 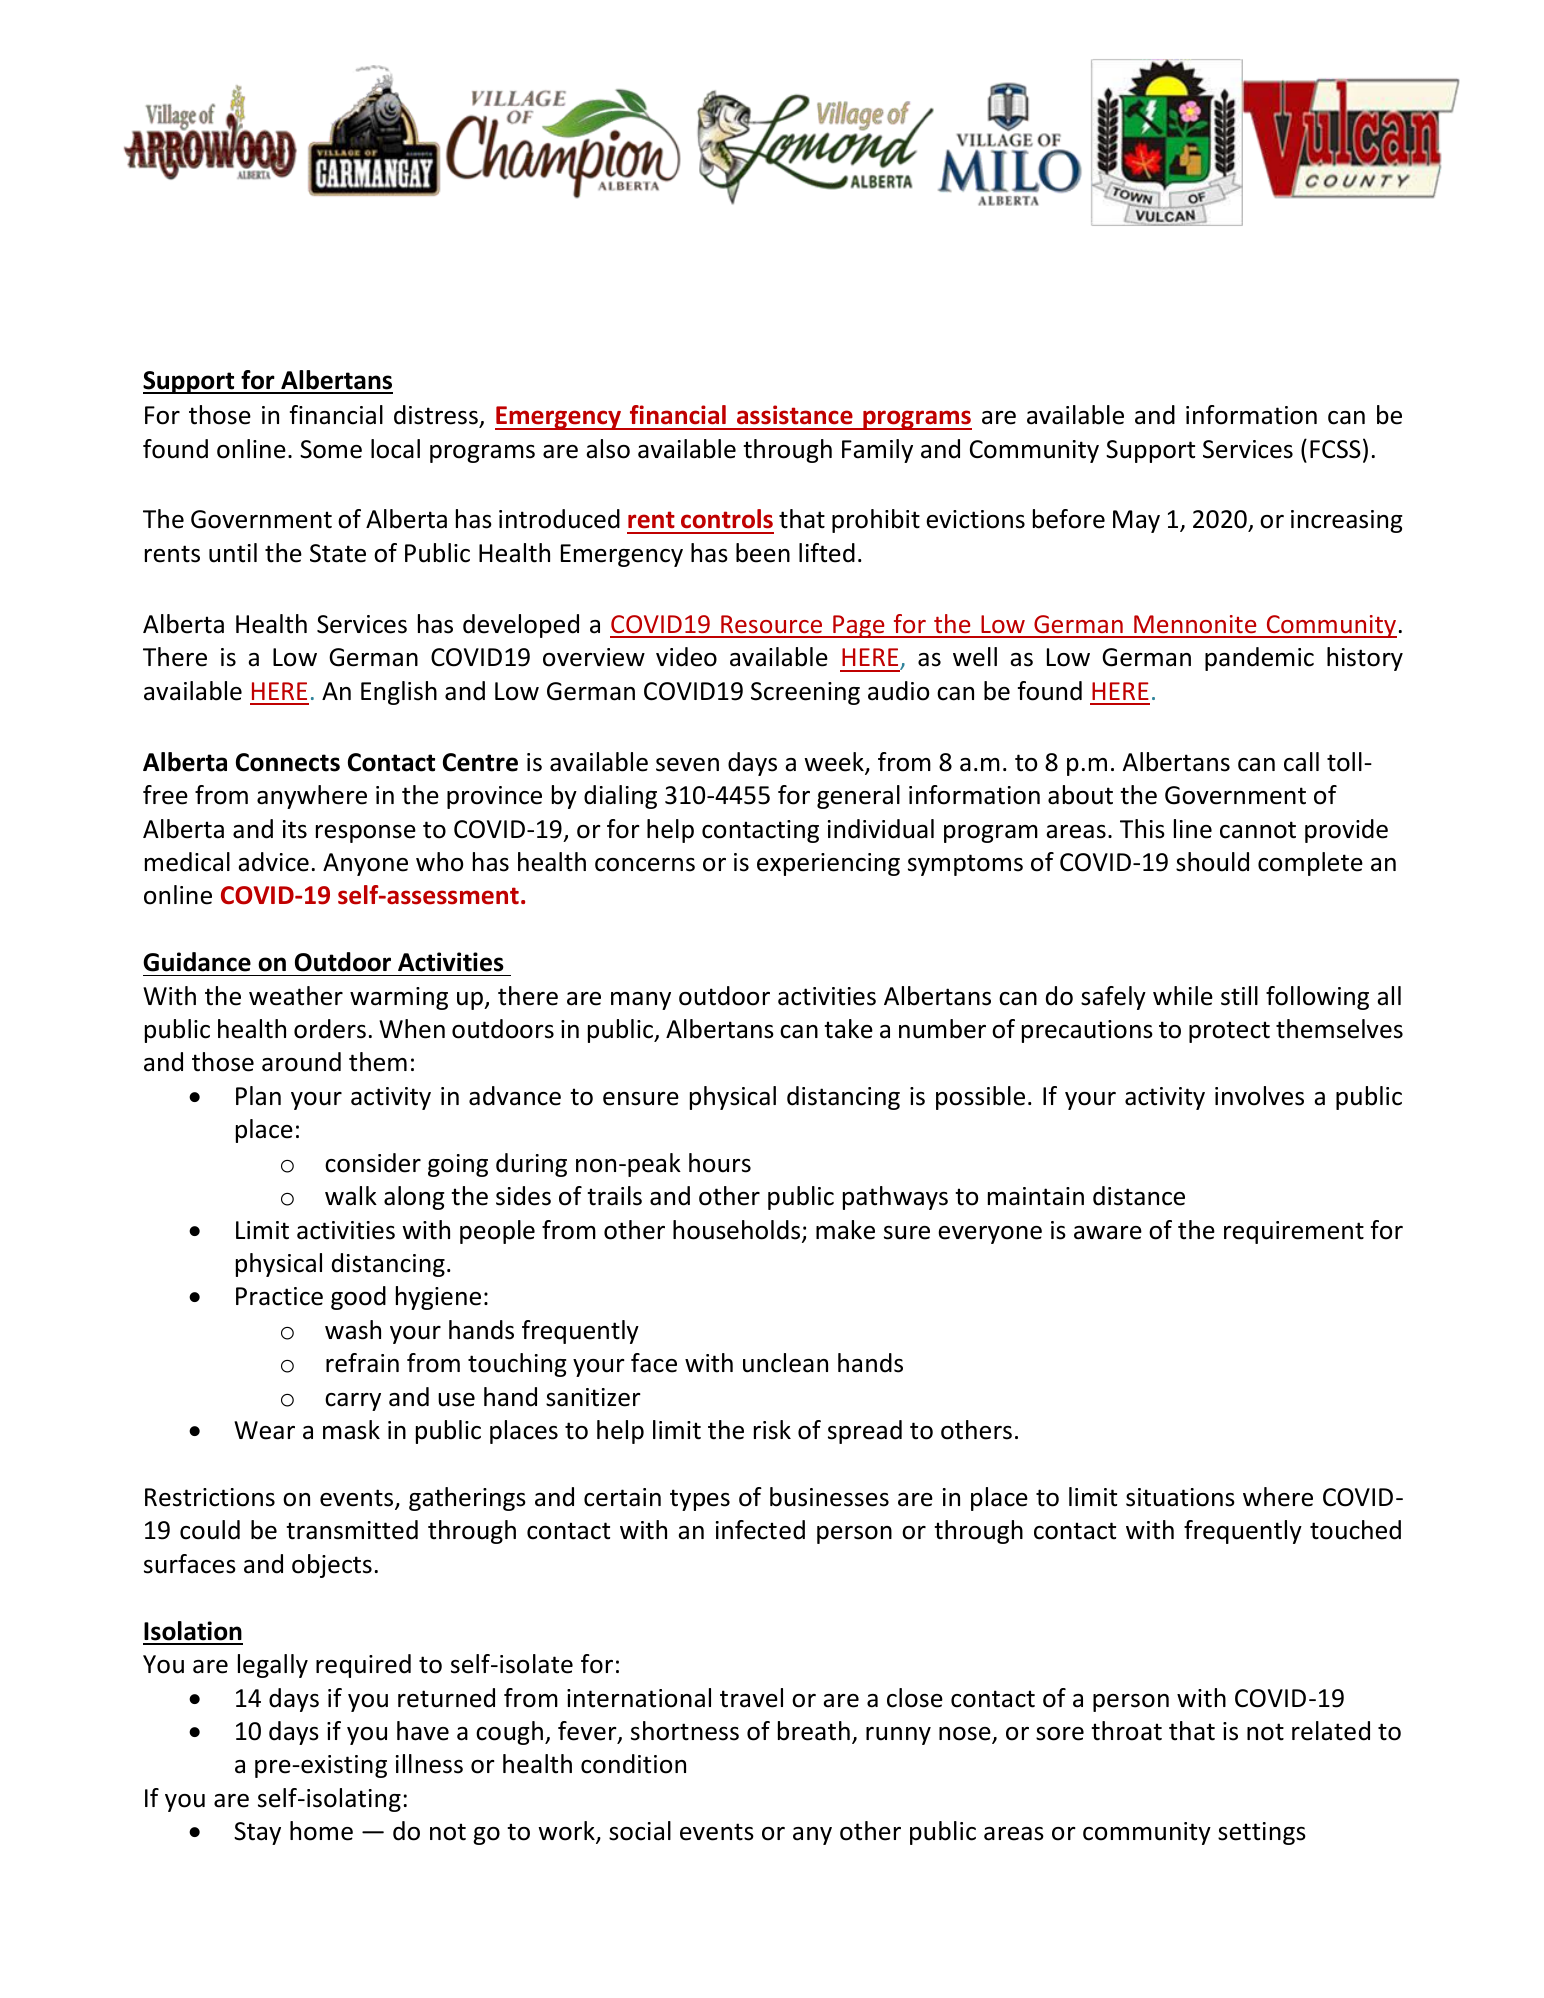 I want to click on requirement, so click(x=1294, y=1232).
